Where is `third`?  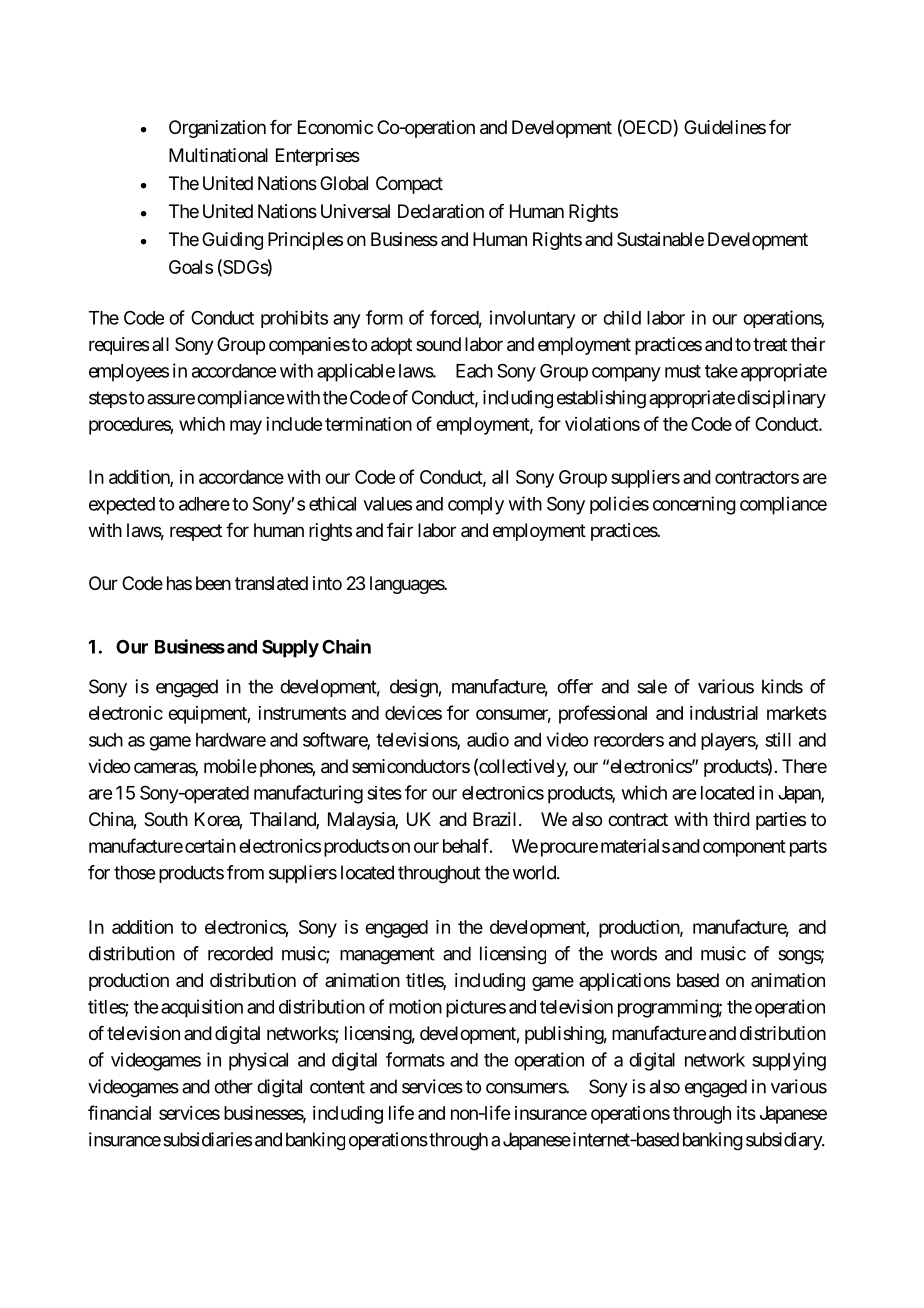 third is located at coordinates (731, 819).
